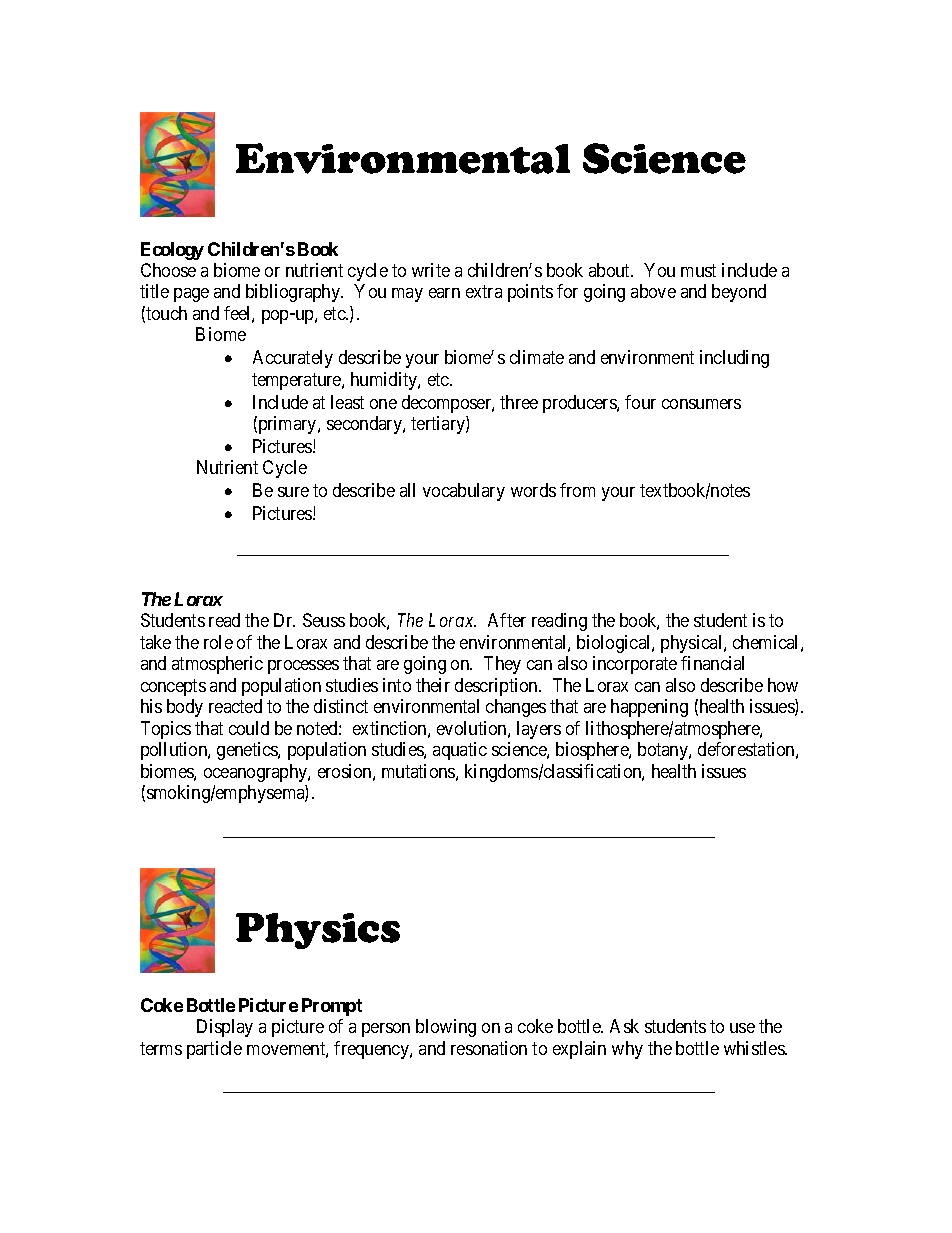  What do you see at coordinates (464, 492) in the screenshot?
I see `vocabulary` at bounding box center [464, 492].
